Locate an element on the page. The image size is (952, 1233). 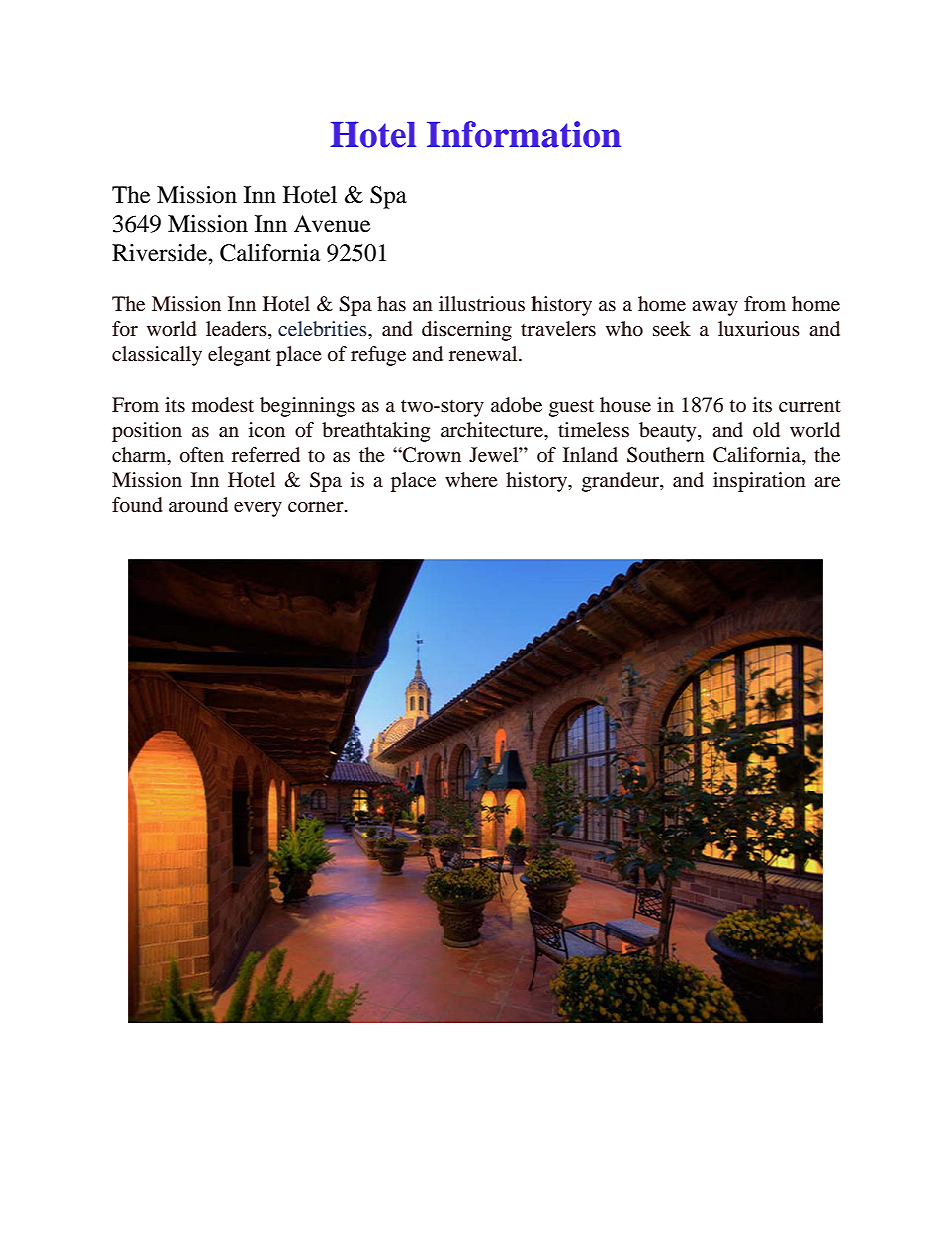
ide is located at coordinates (193, 253).
